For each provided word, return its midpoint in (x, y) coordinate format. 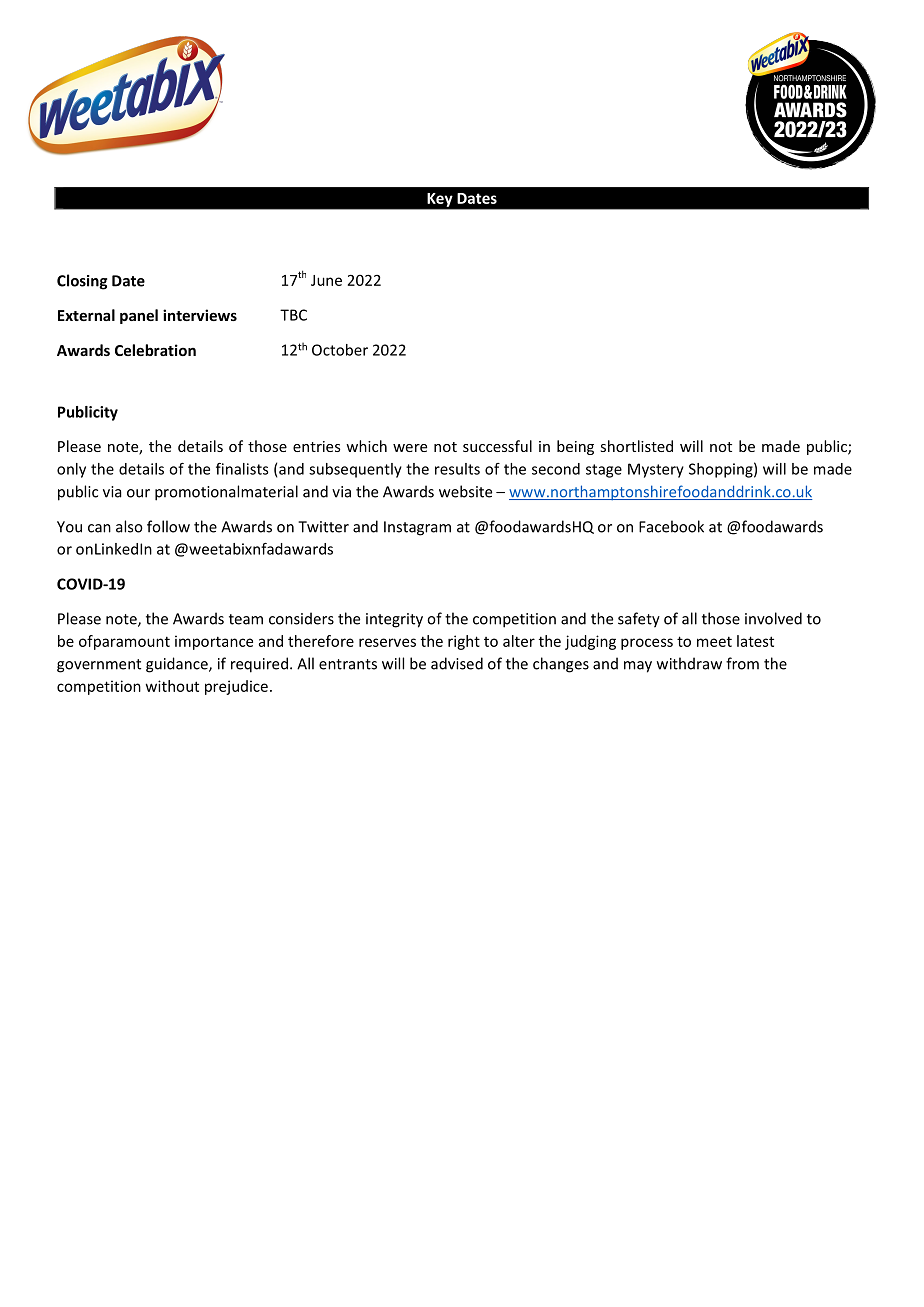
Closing (82, 282)
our (138, 493)
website (465, 491)
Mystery (656, 470)
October (340, 350)
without (172, 686)
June (326, 280)
